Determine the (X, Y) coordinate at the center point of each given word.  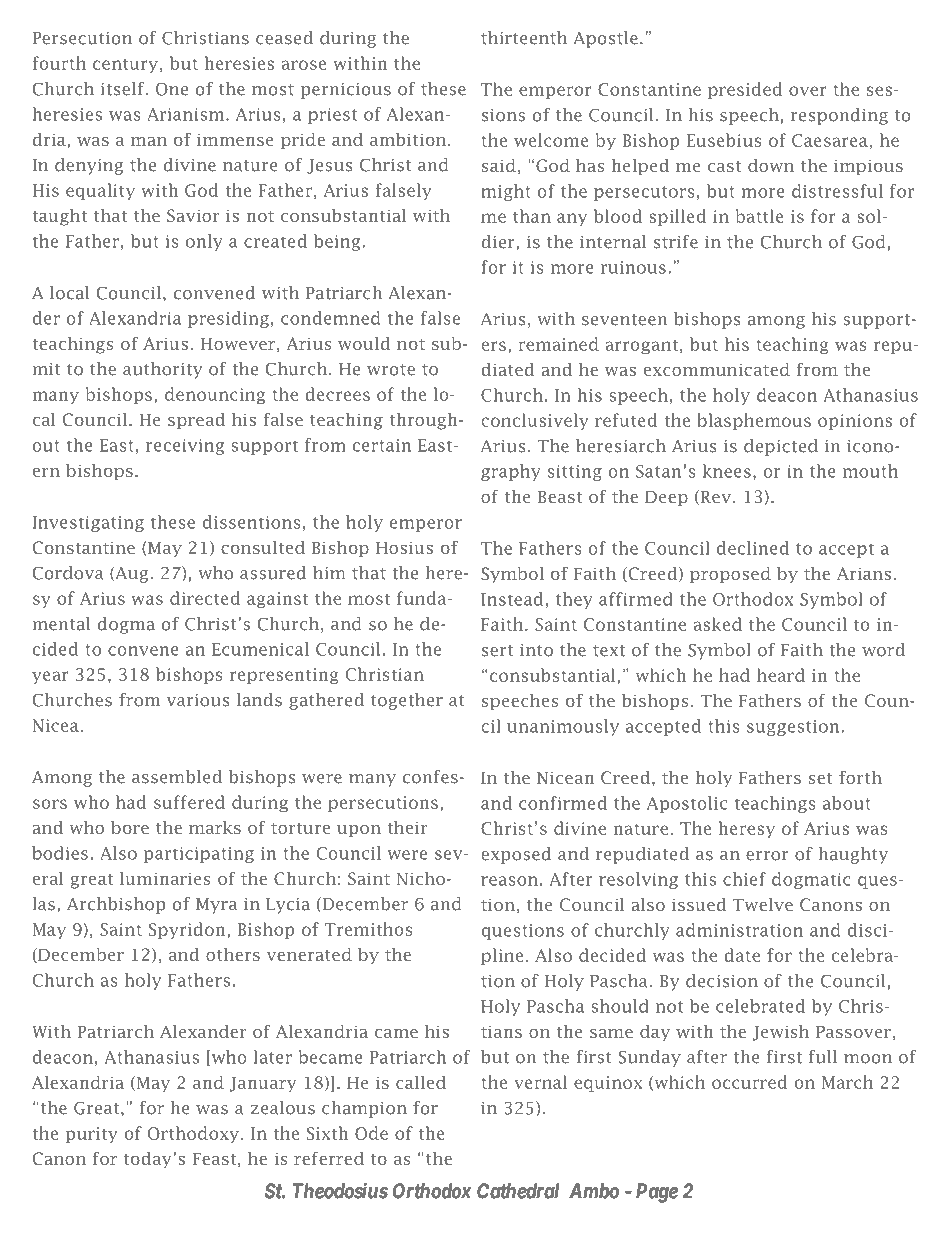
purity (91, 1135)
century (125, 66)
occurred (749, 1082)
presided (745, 90)
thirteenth (524, 38)
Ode (371, 1133)
